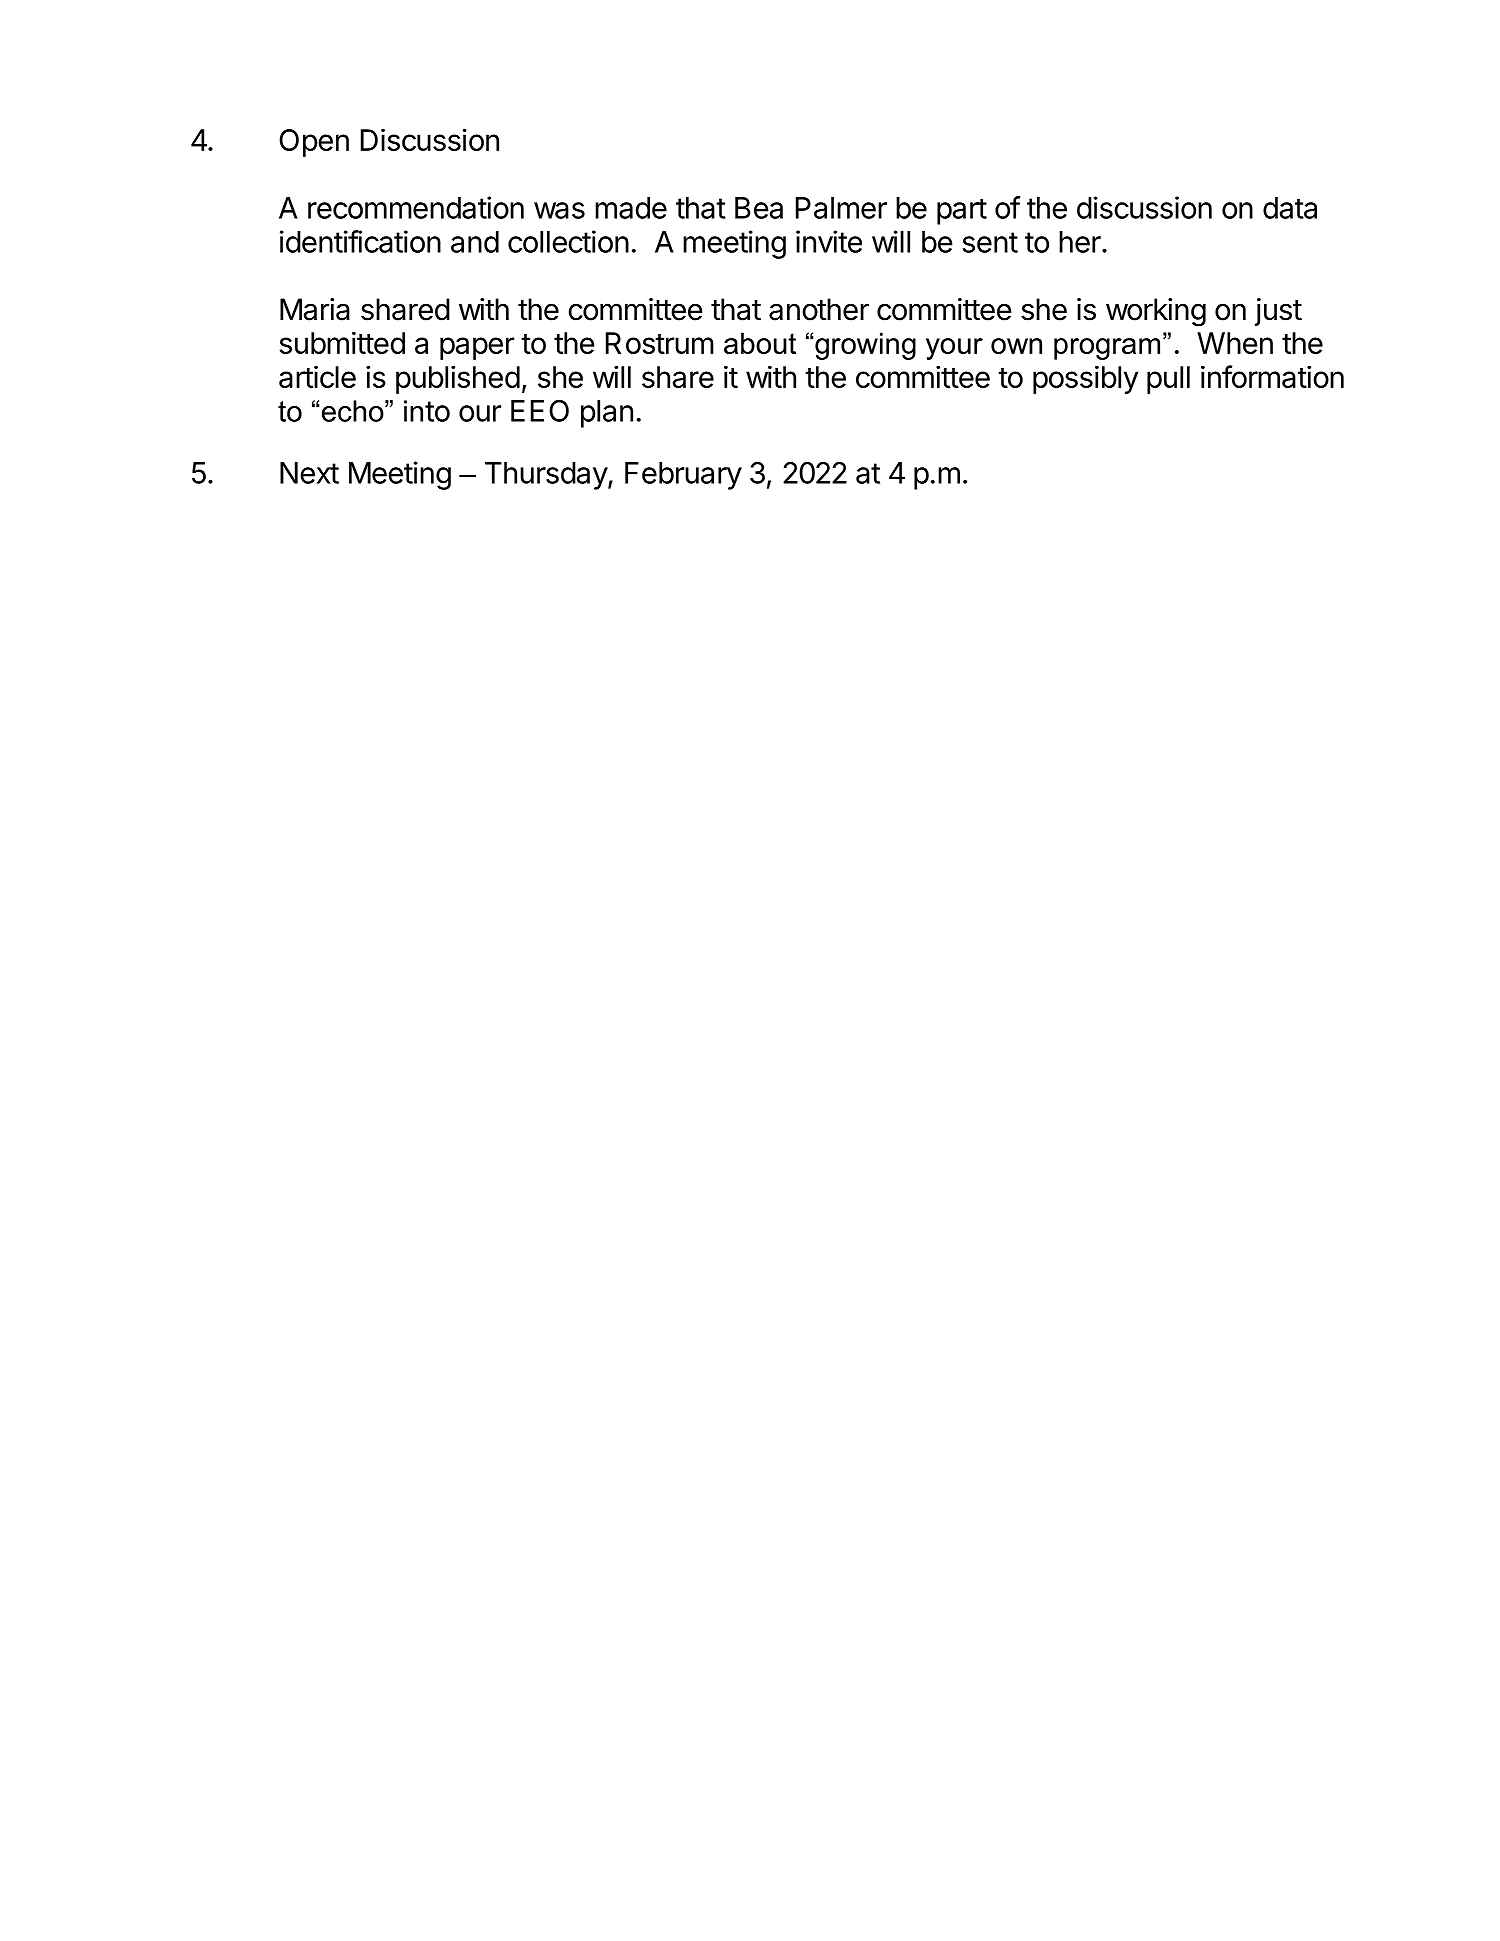 This screenshot has height=1941, width=1500. Describe the element at coordinates (759, 208) in the screenshot. I see `Bea` at that location.
